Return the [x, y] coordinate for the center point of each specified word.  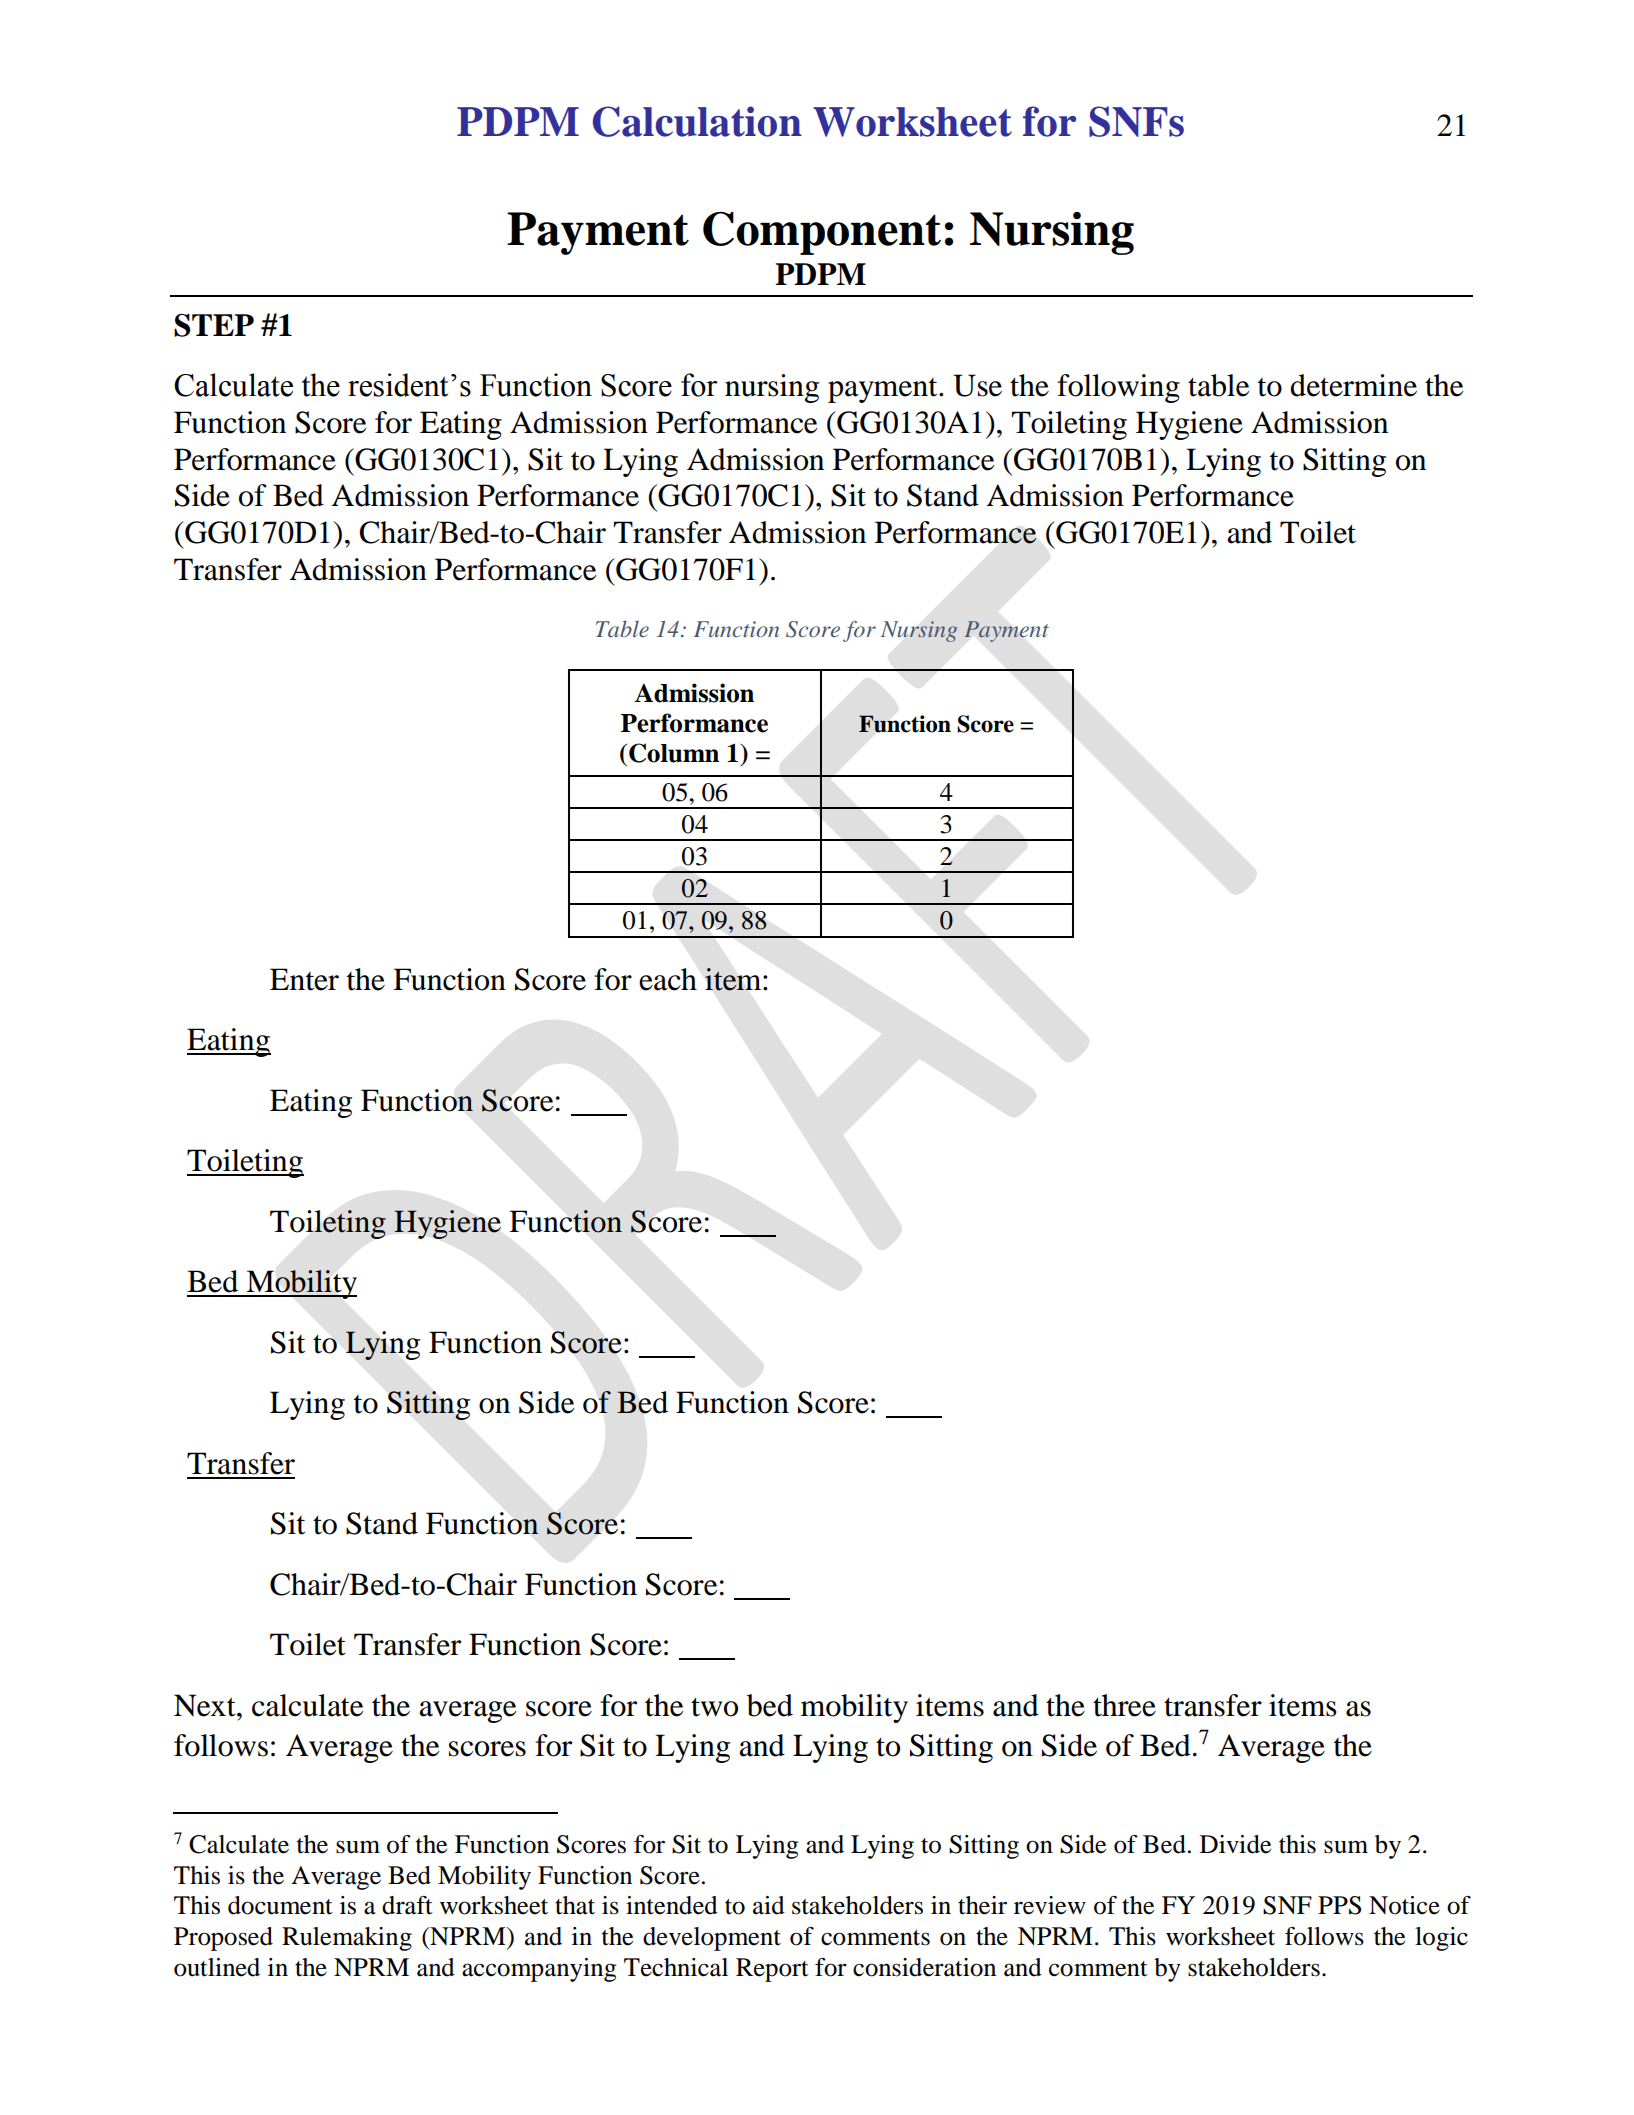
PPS [1339, 1905]
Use [977, 385]
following [1118, 388]
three [1124, 1705]
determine [1353, 385]
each [668, 979]
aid [769, 1905]
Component [822, 233]
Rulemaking [347, 1939]
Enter [304, 979]
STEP [214, 325]
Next [206, 1705]
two [714, 1707]
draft [407, 1905]
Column [674, 753]
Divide [1235, 1844]
